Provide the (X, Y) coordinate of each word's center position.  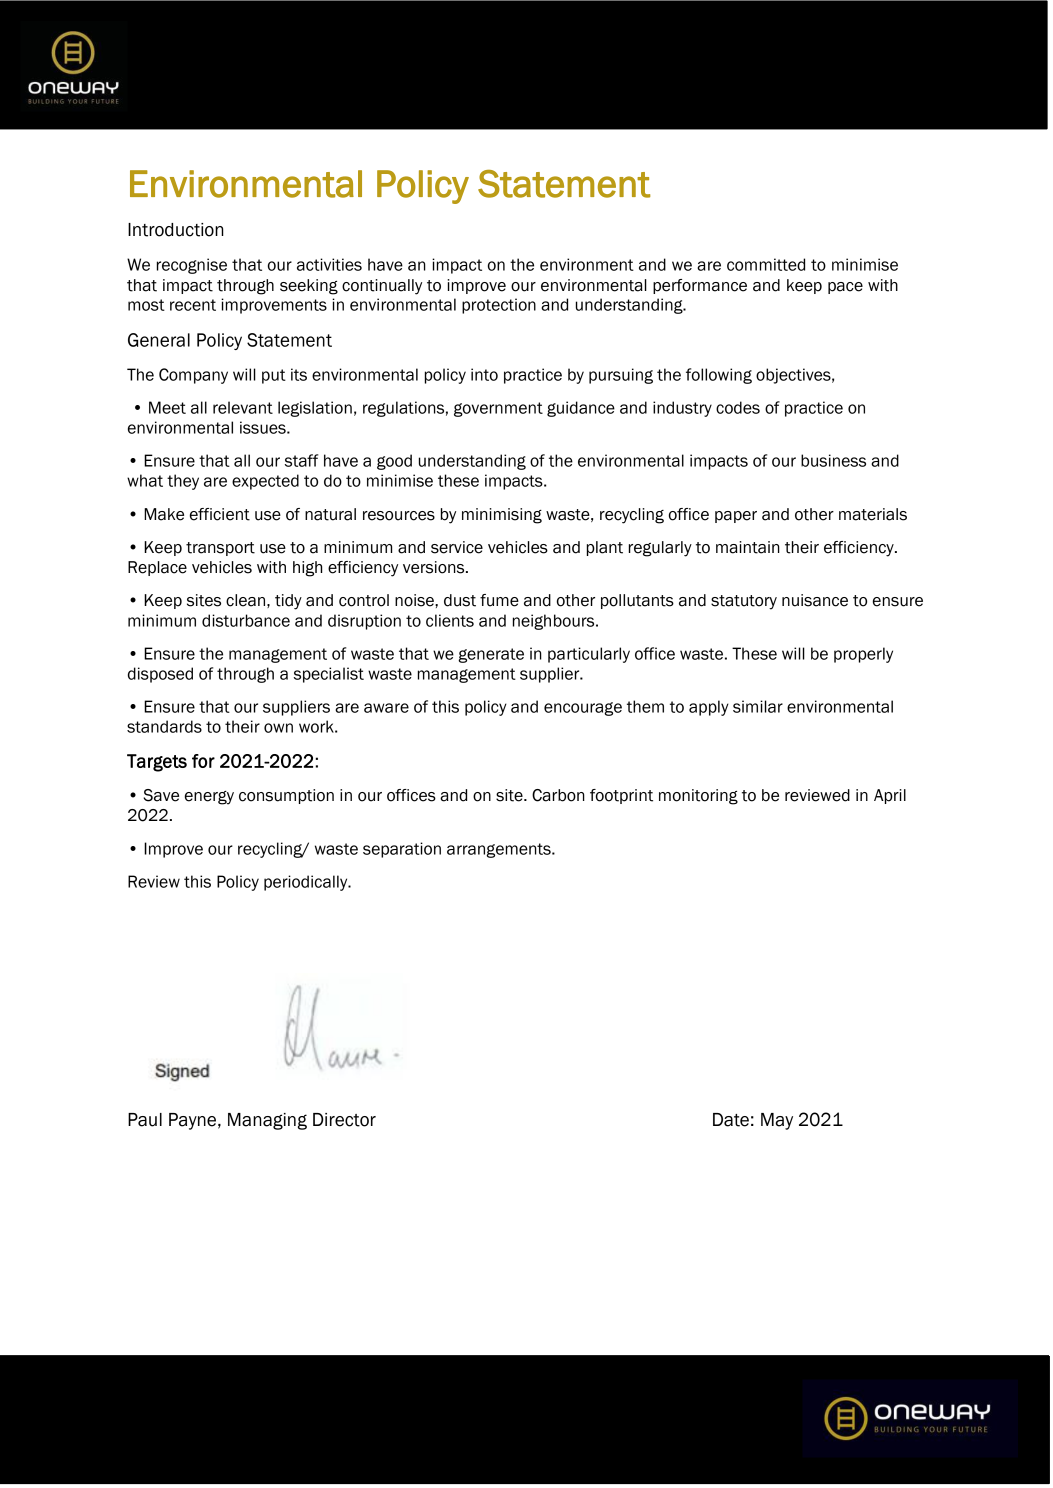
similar (758, 706)
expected (265, 482)
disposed (160, 675)
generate (491, 655)
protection (499, 306)
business (833, 460)
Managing (267, 1121)
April (890, 796)
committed (766, 264)
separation (402, 850)
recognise (192, 266)
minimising (502, 516)
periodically (307, 883)
